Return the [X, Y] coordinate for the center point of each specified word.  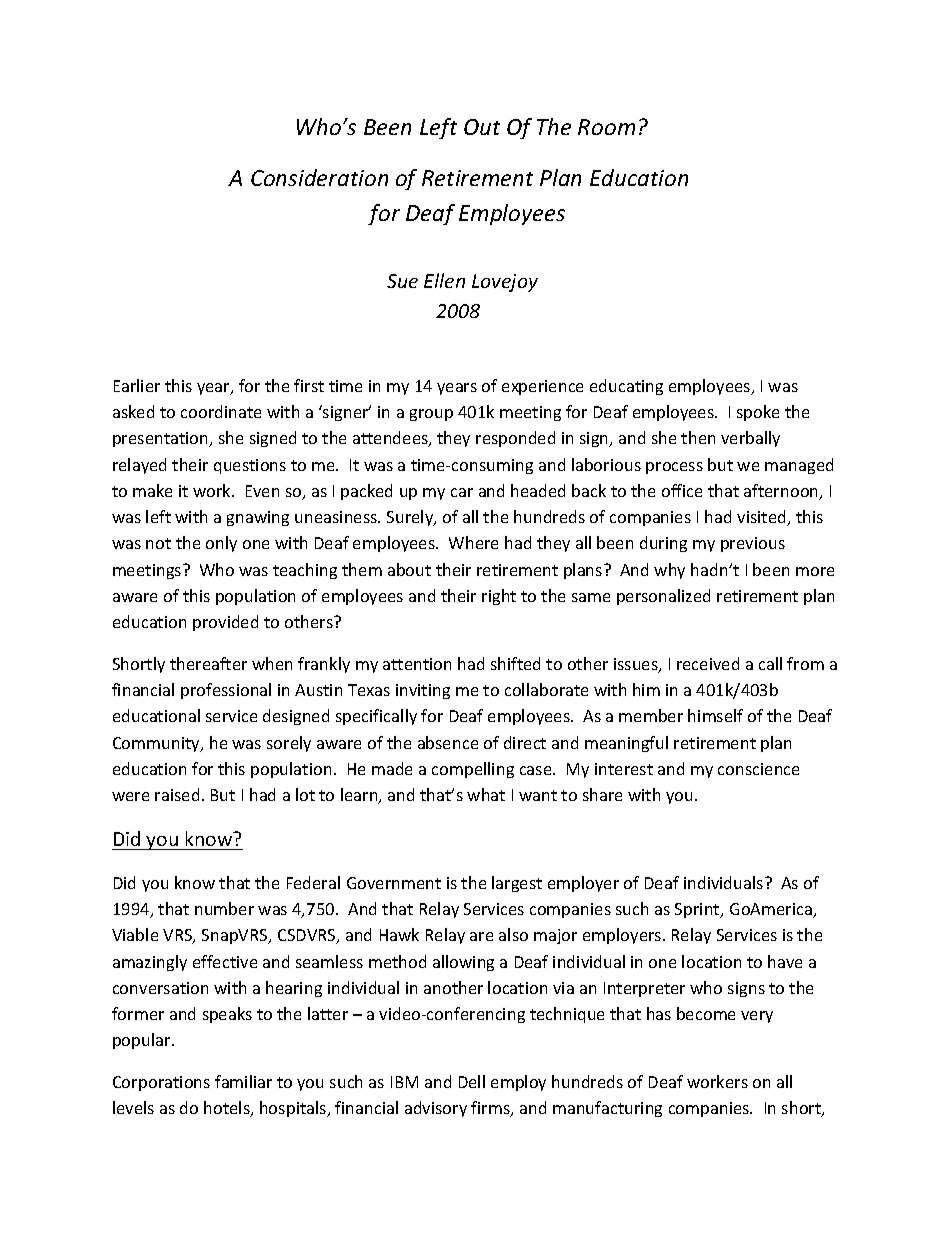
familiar [243, 1081]
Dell [472, 1081]
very [757, 1017]
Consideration [319, 177]
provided [225, 623]
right [499, 597]
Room [606, 127]
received [708, 663]
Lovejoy [505, 283]
